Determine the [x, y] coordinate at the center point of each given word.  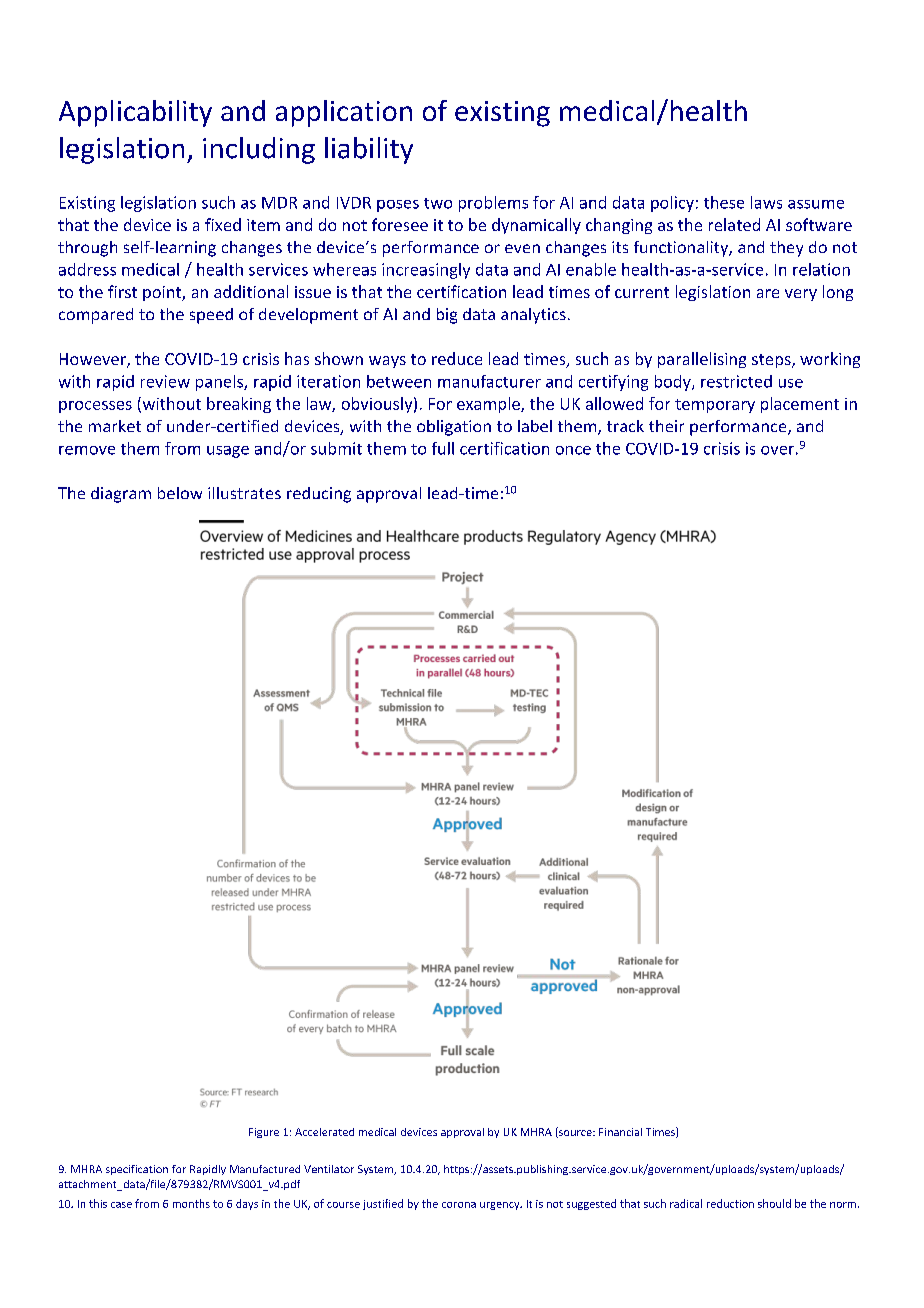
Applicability [135, 113]
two [438, 203]
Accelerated [324, 1132]
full [443, 448]
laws [766, 202]
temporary [715, 406]
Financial [620, 1132]
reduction [730, 1203]
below [180, 493]
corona [459, 1205]
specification [137, 1170]
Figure [264, 1133]
